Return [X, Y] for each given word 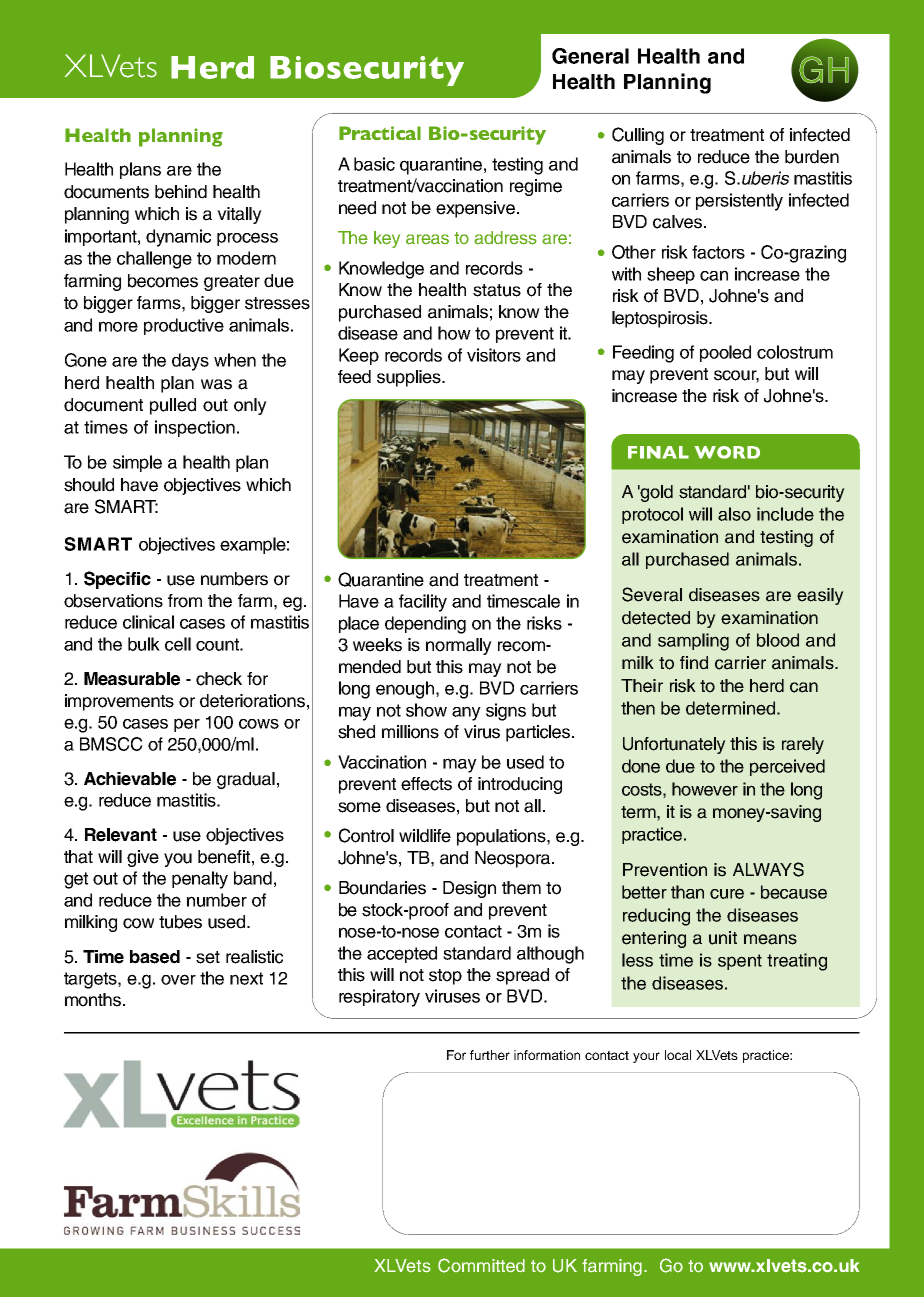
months [94, 1000]
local [678, 1055]
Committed [481, 1265]
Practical [380, 133]
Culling [638, 136]
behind [181, 192]
